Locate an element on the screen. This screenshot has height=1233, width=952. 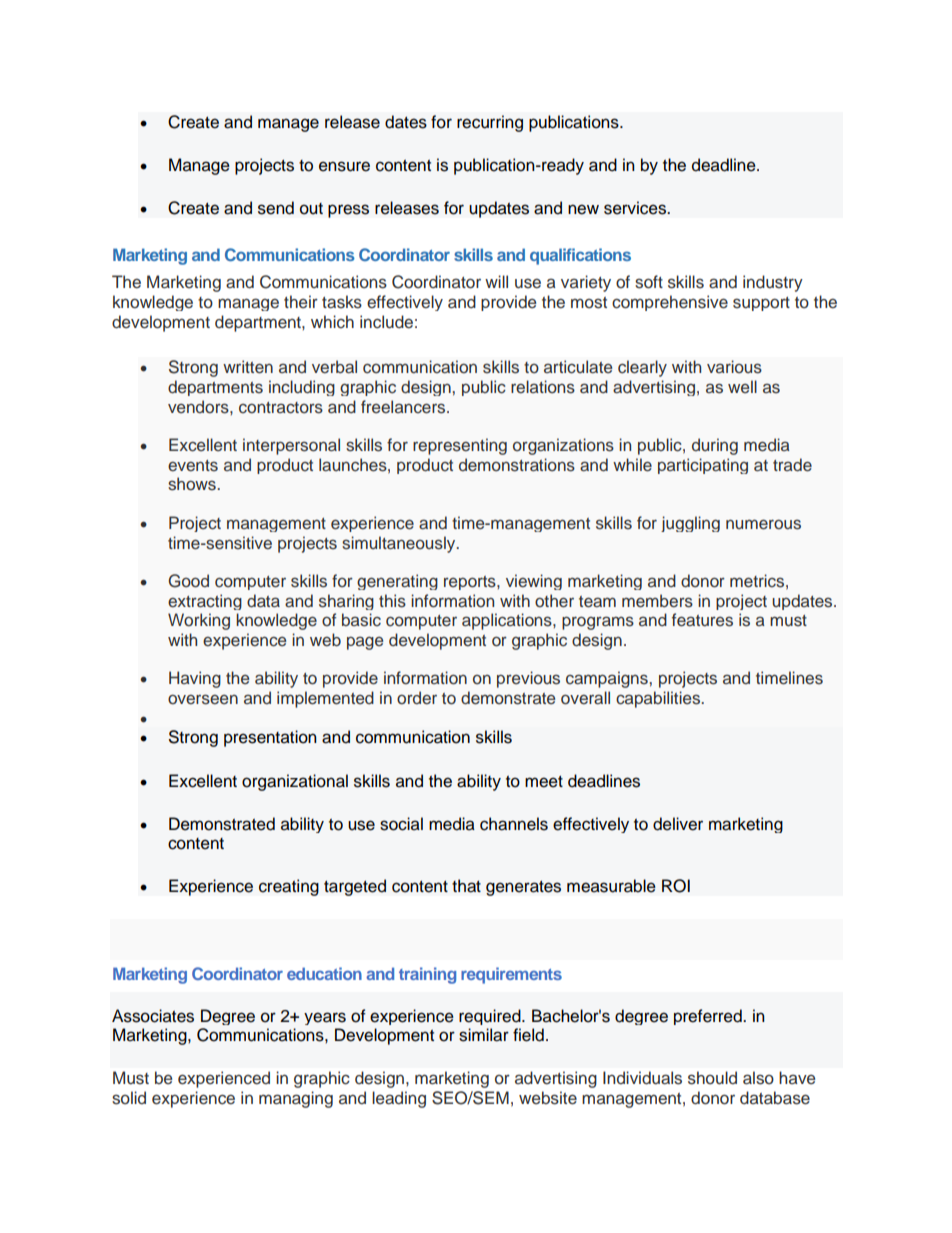
services is located at coordinates (636, 208).
